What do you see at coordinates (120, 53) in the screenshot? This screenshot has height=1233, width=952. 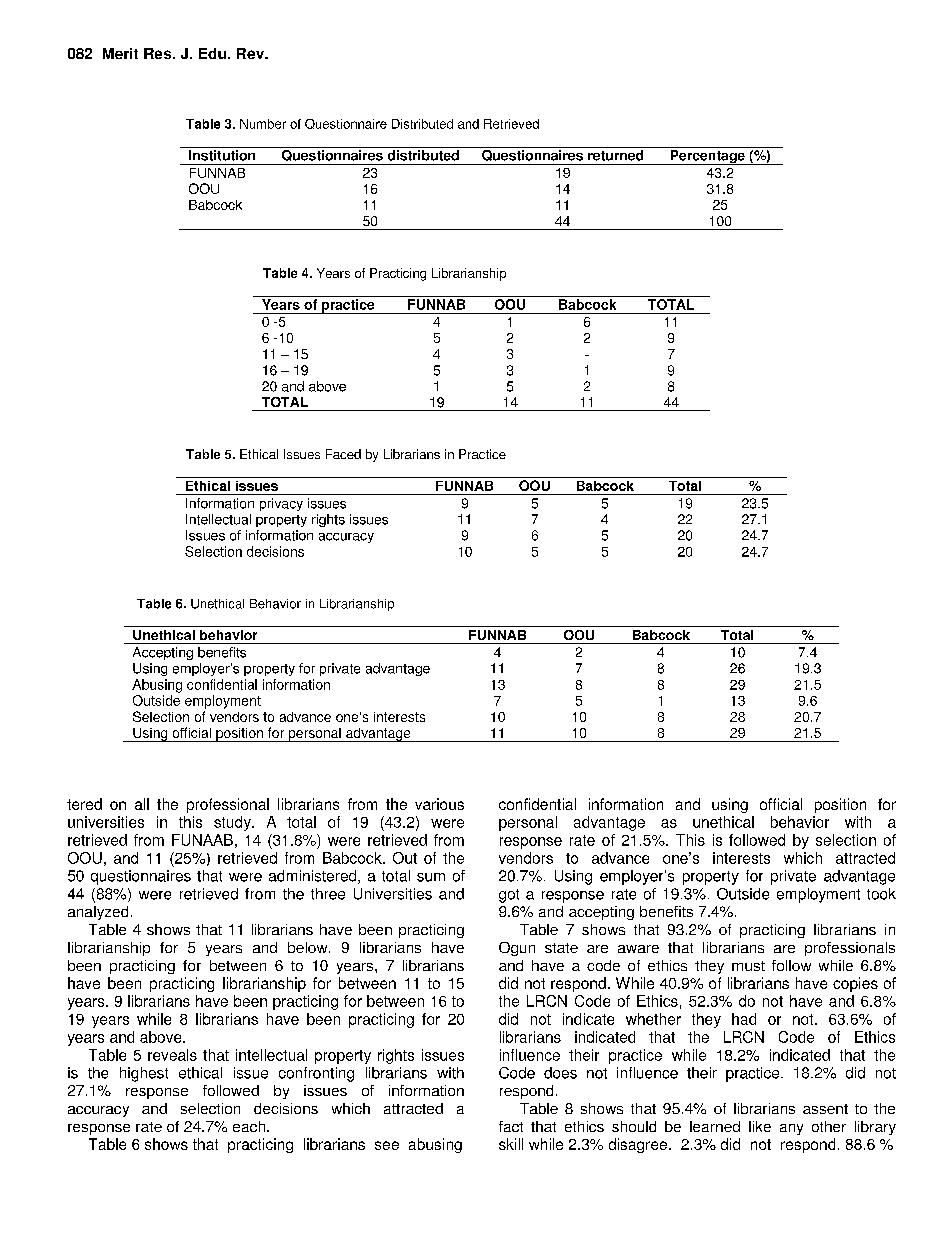 I see `Merit` at bounding box center [120, 53].
